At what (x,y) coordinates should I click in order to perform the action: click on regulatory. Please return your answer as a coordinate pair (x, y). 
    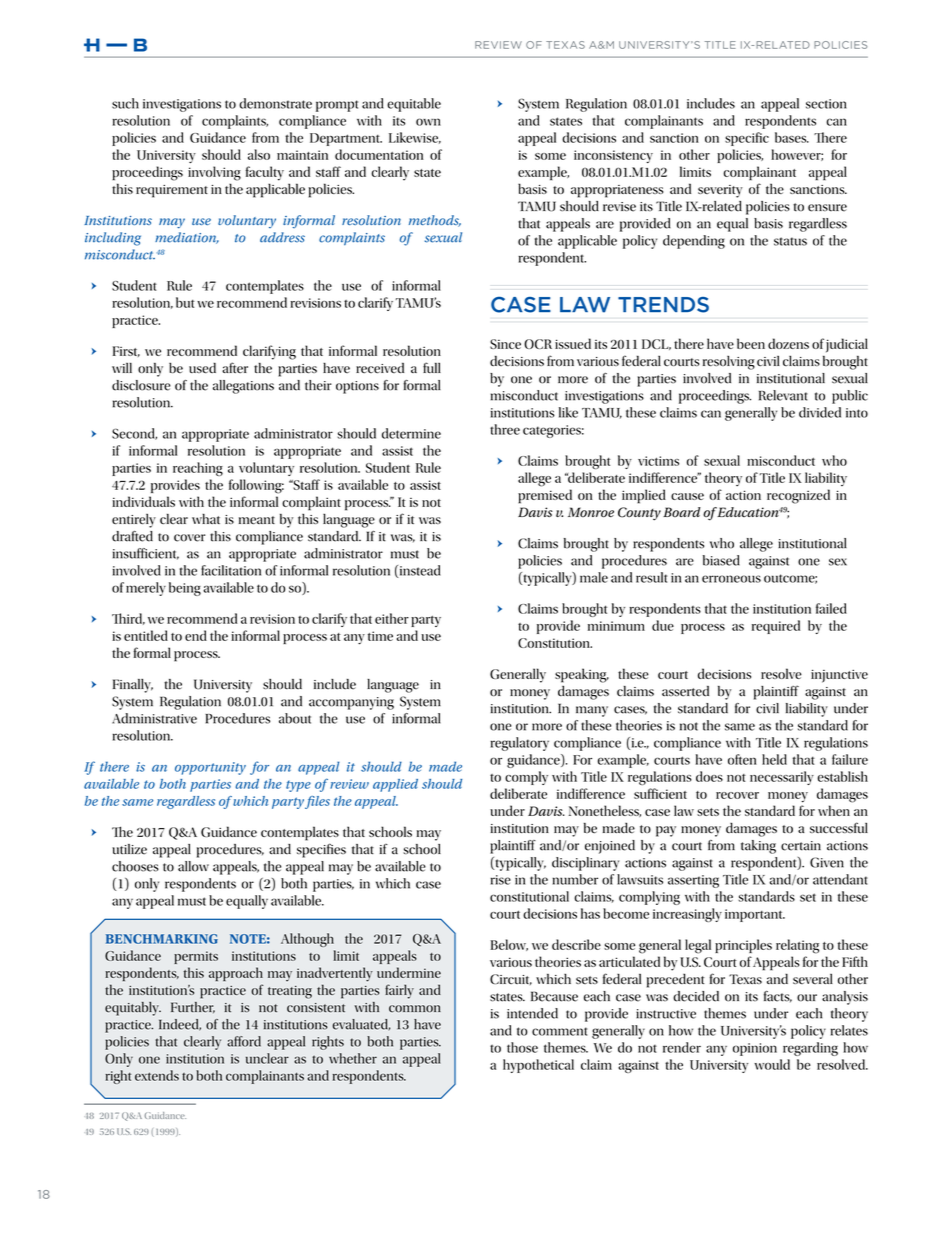
    Looking at the image, I should click on (520, 744).
